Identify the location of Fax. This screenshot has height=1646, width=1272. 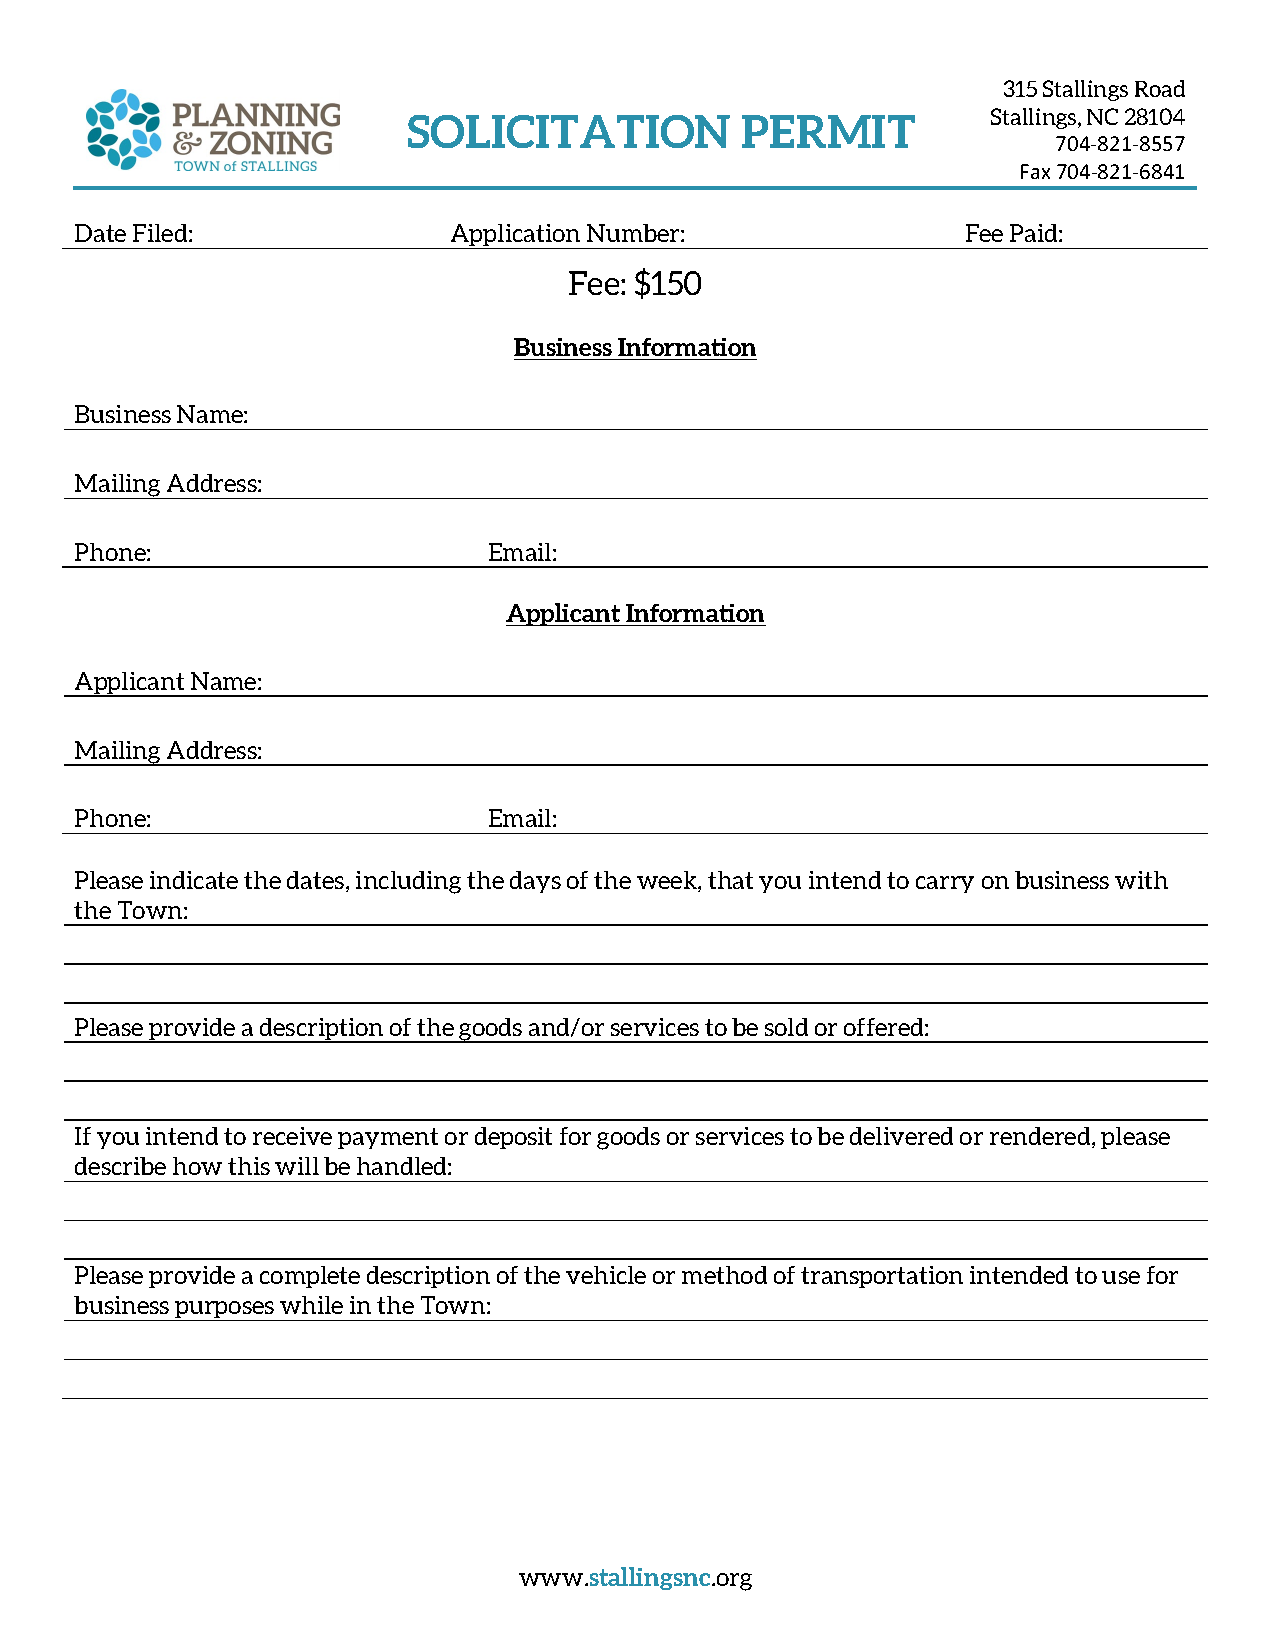
(1035, 171).
